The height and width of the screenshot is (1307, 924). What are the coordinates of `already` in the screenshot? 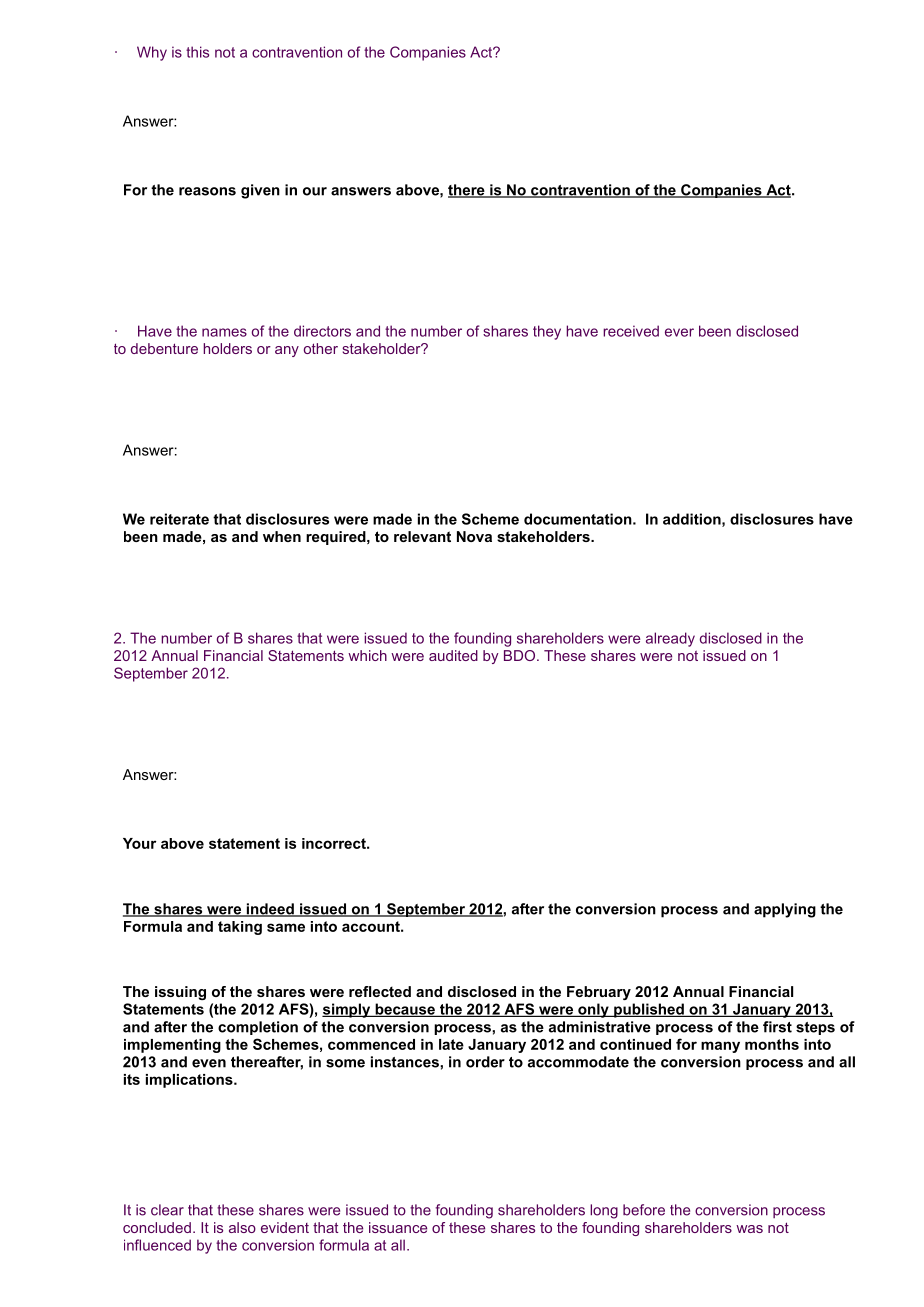 It's located at (670, 639).
